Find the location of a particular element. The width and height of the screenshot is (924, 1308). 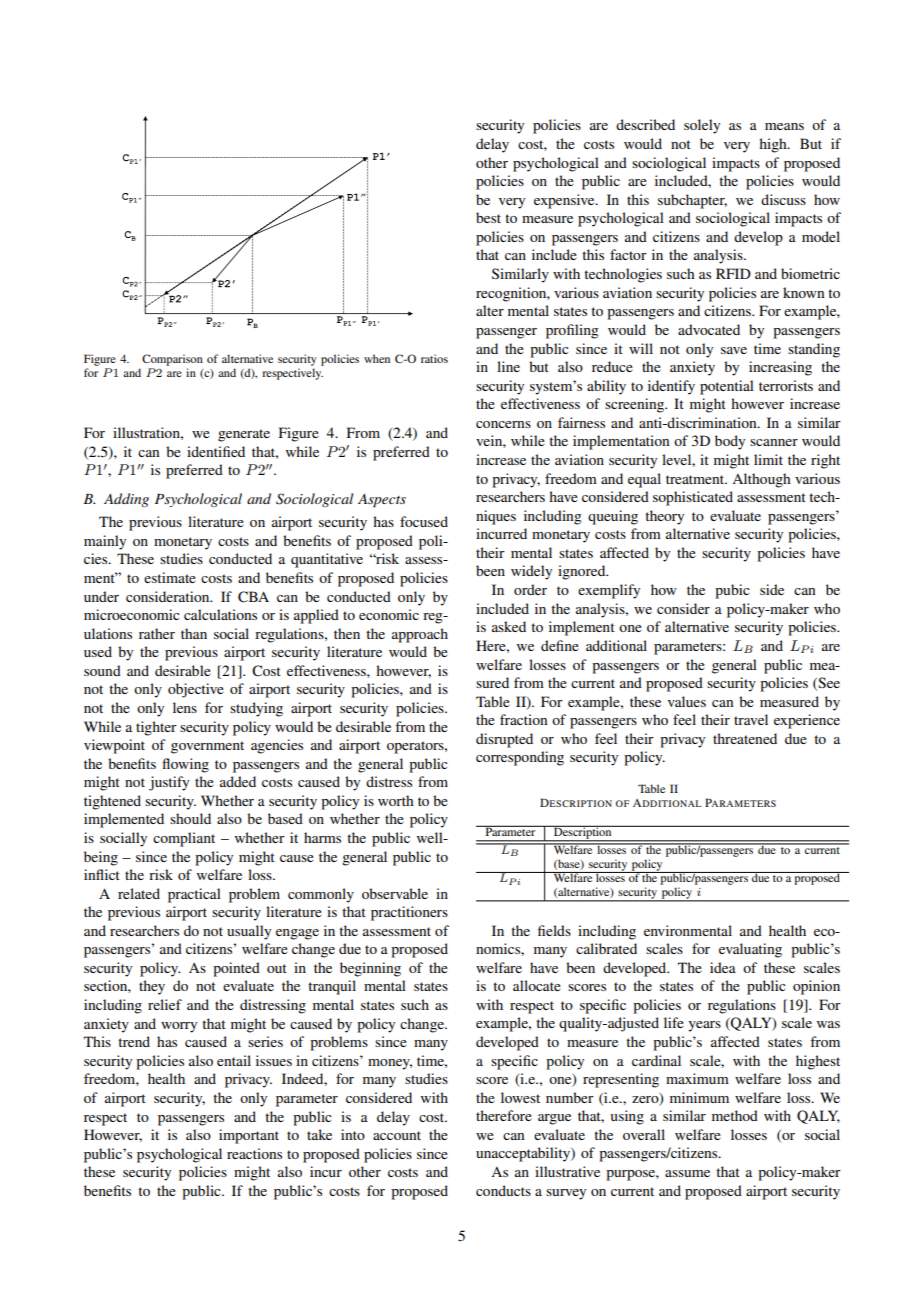

reactions is located at coordinates (254, 1153).
